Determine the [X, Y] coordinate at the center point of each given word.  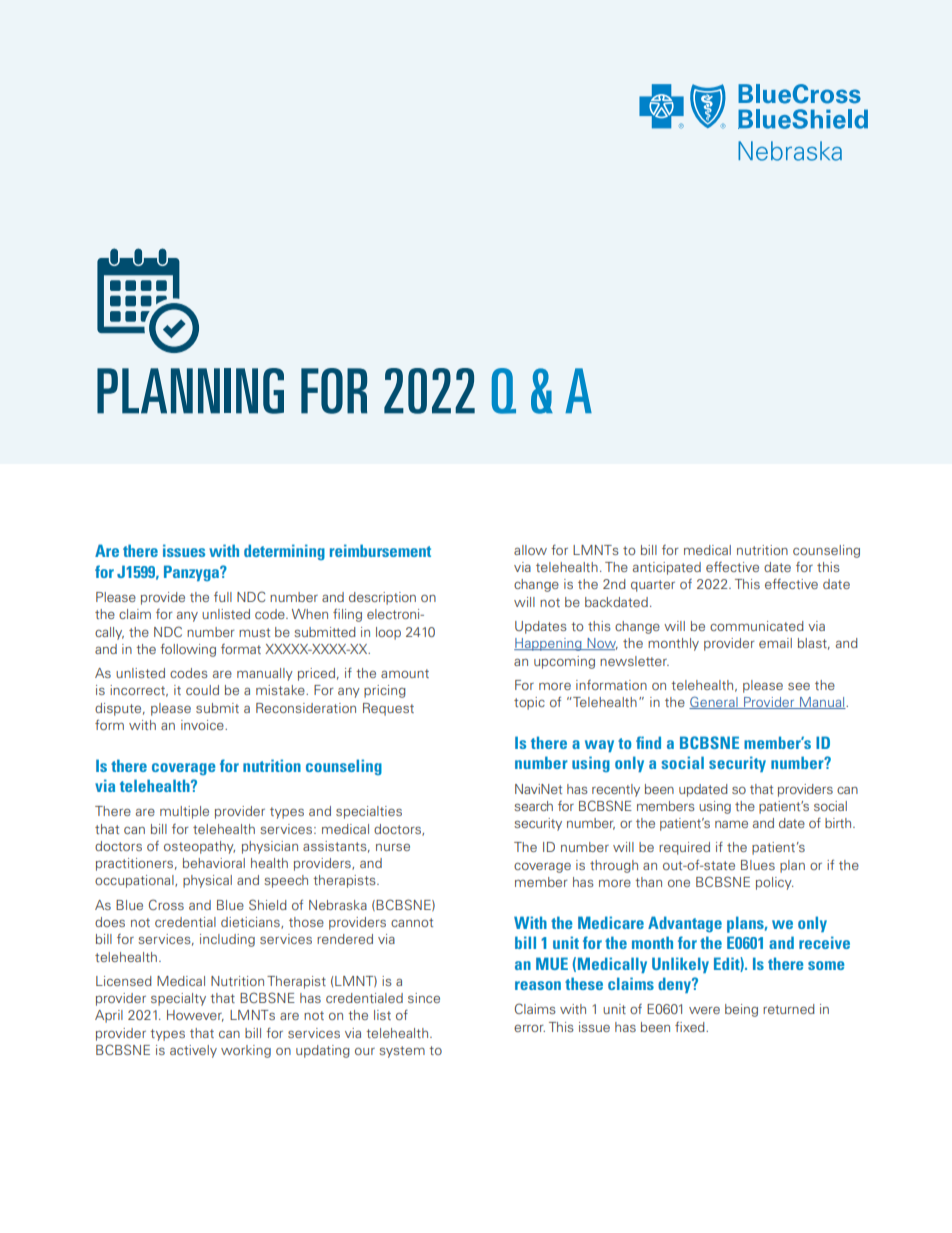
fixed [691, 1027]
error [529, 1028]
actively [193, 1051]
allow [530, 550]
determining [284, 552]
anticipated [667, 568]
